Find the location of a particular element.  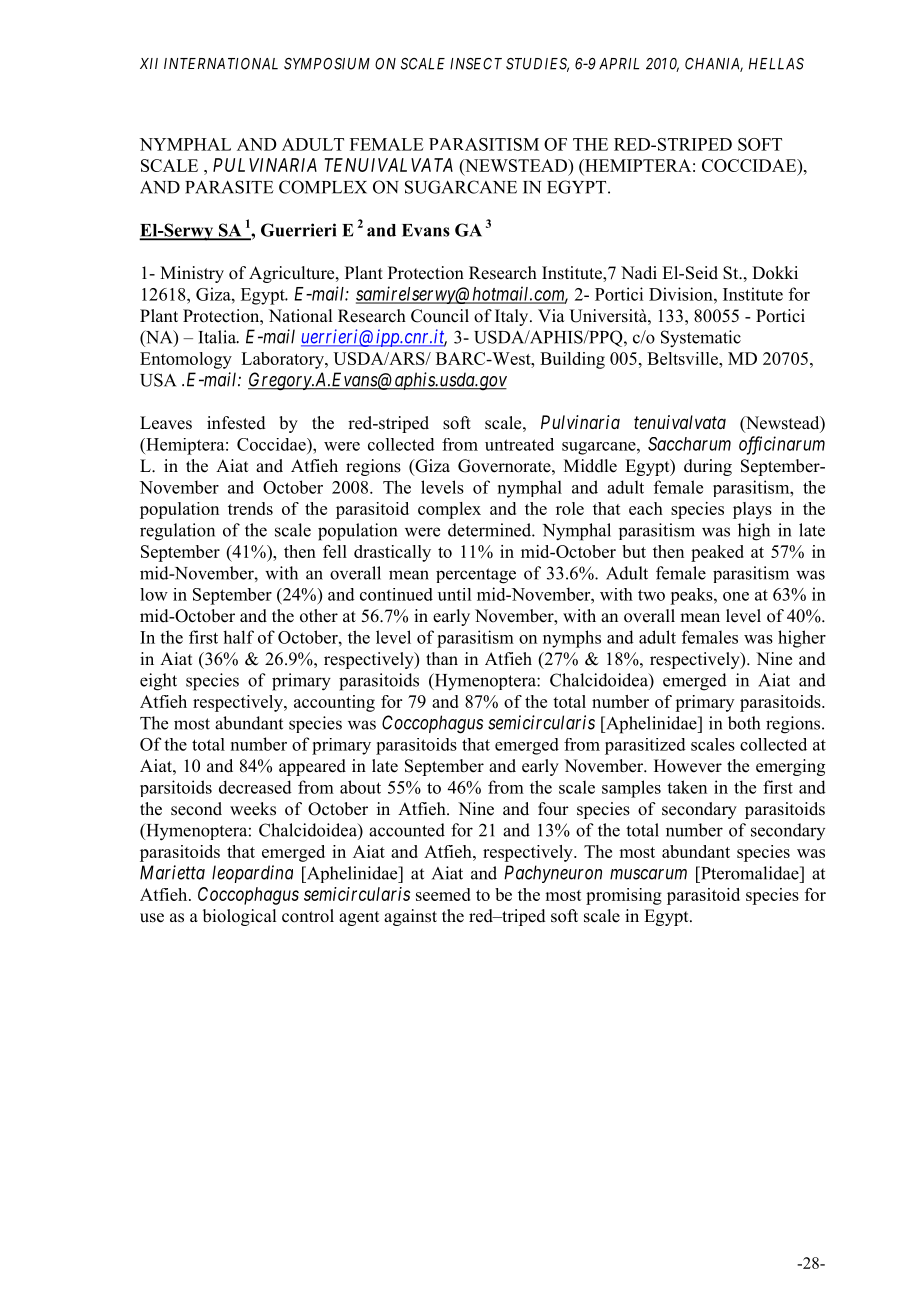

half is located at coordinates (238, 637).
